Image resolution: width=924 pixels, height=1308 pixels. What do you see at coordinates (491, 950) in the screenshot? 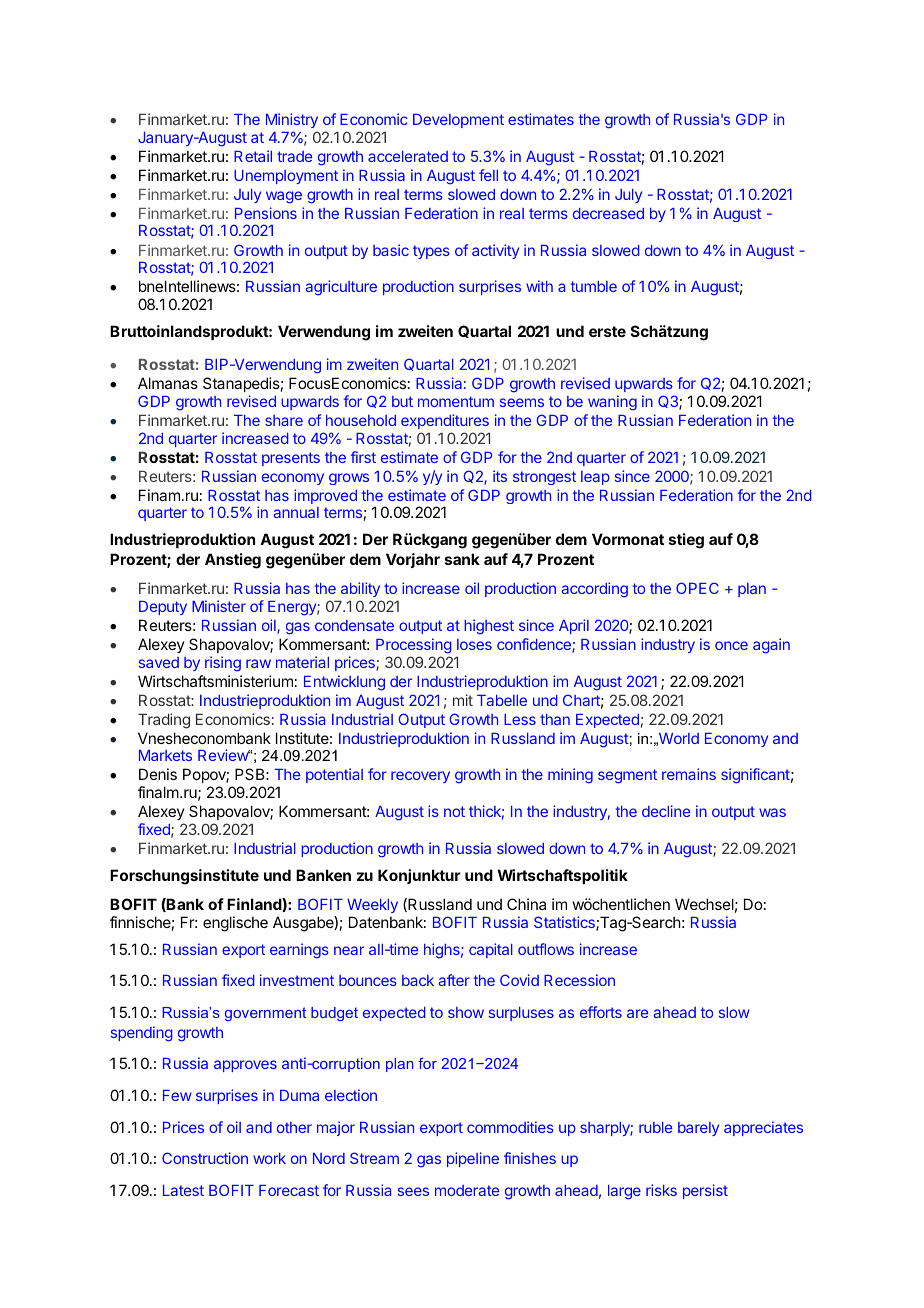
I see `capital` at bounding box center [491, 950].
